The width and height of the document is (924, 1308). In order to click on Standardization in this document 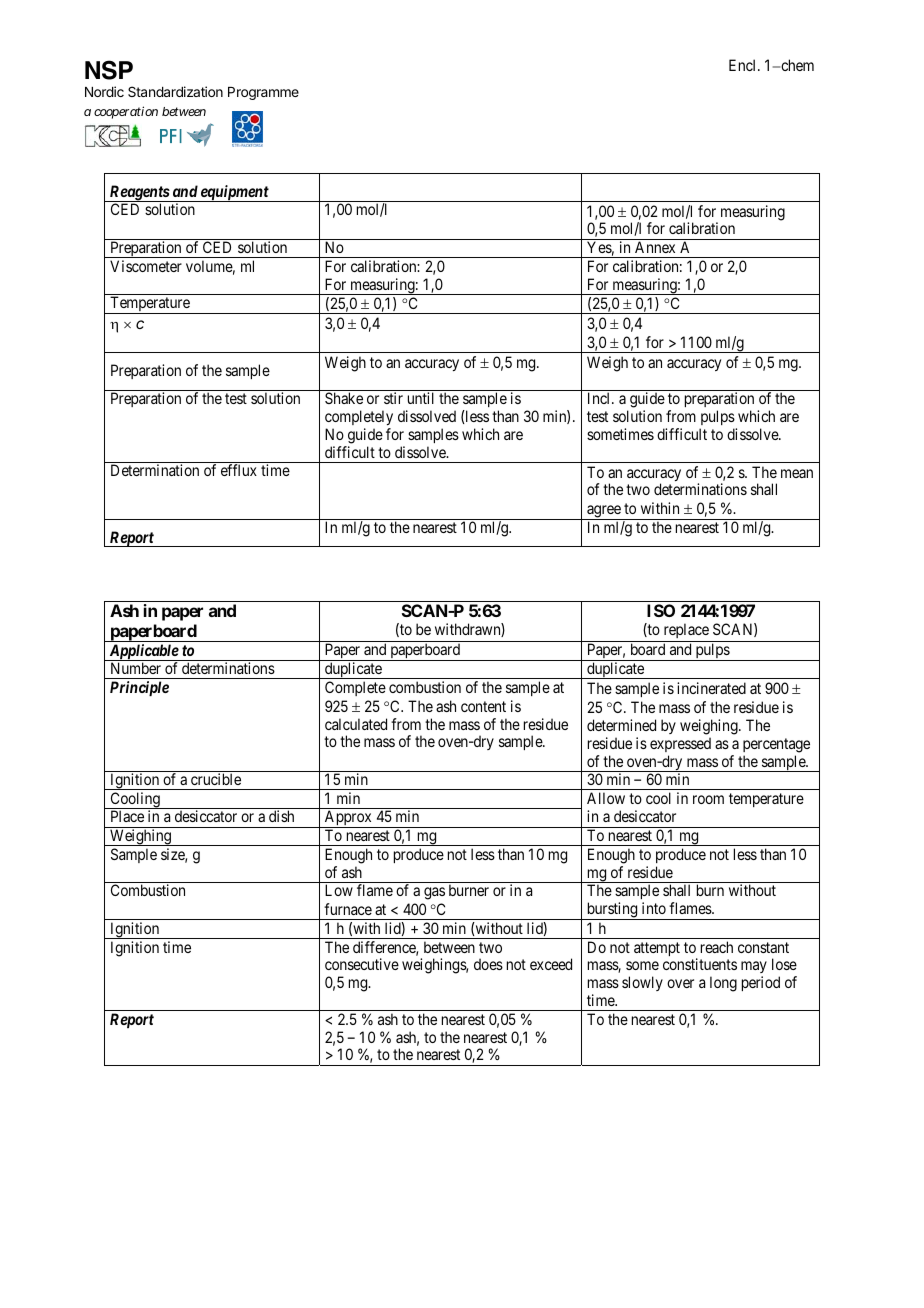, I will do `click(175, 91)`.
